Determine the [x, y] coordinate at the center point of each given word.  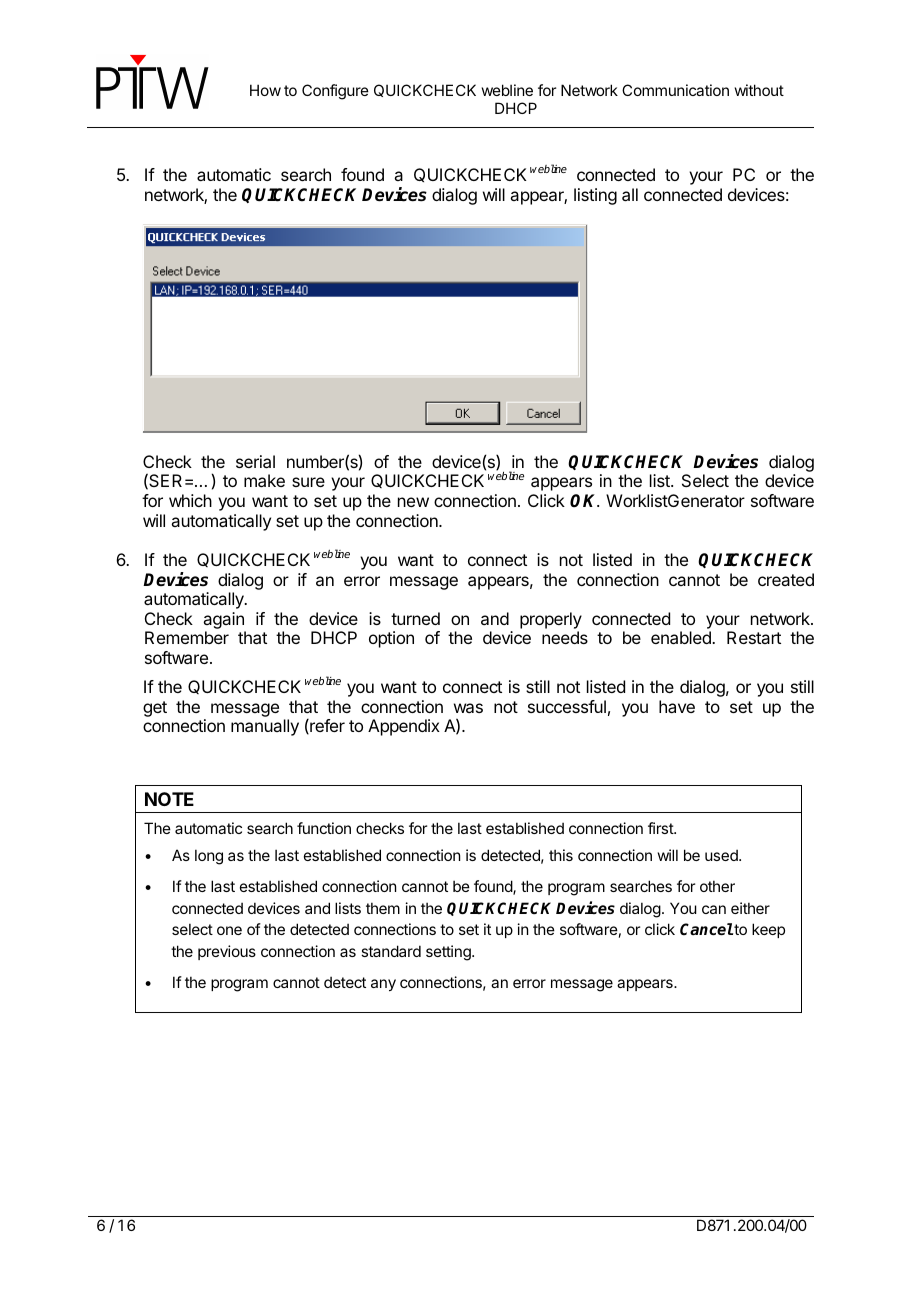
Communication [675, 90]
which [190, 500]
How [265, 90]
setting [449, 953]
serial [255, 461]
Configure [335, 92]
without [759, 90]
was [468, 708]
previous [227, 952]
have [677, 706]
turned [415, 618]
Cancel [706, 929]
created [786, 579]
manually [265, 727]
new [413, 502]
